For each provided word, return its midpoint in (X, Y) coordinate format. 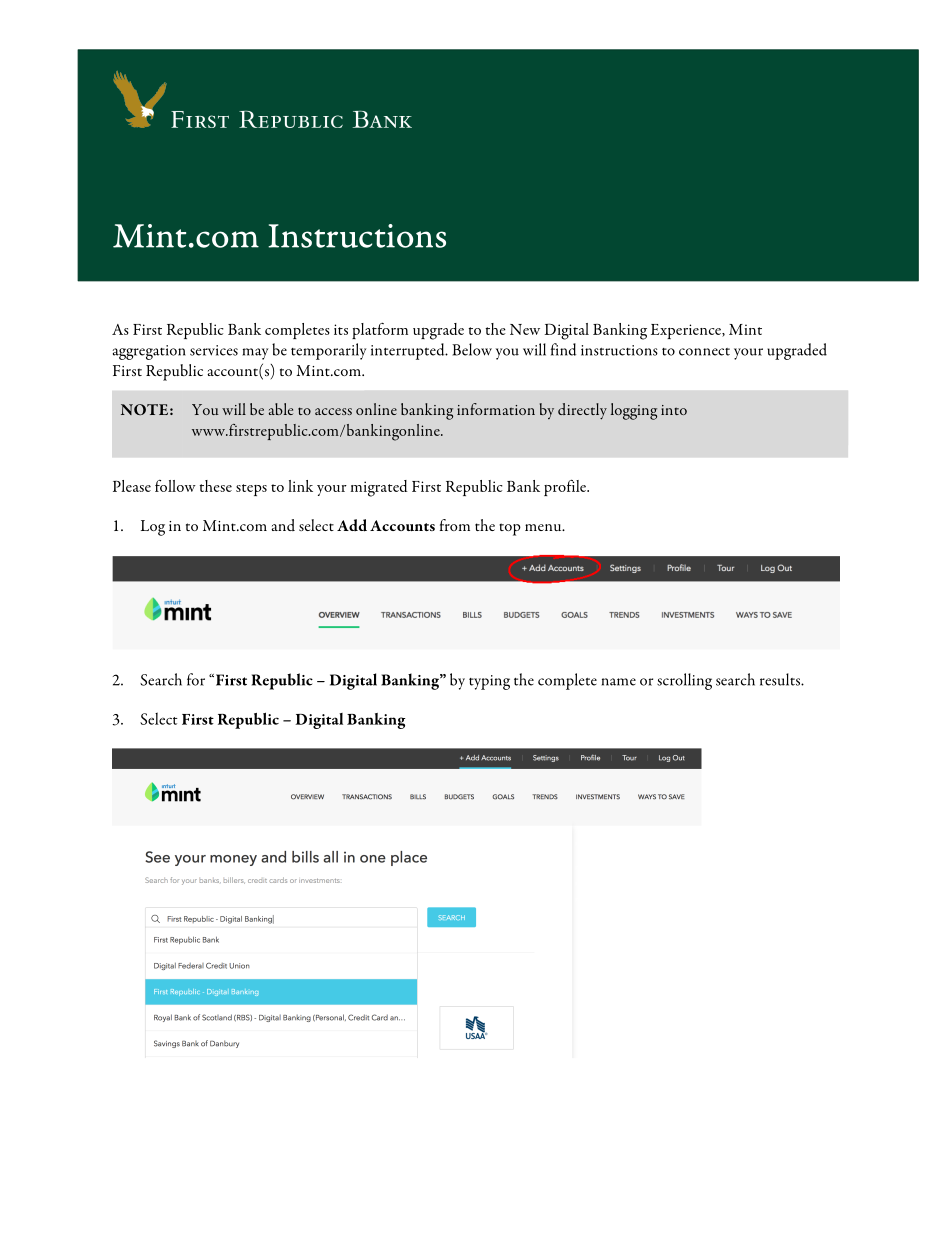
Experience (687, 331)
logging (634, 411)
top (510, 529)
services (214, 350)
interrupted (409, 351)
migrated (379, 488)
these (216, 486)
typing (489, 682)
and (283, 525)
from (455, 525)
